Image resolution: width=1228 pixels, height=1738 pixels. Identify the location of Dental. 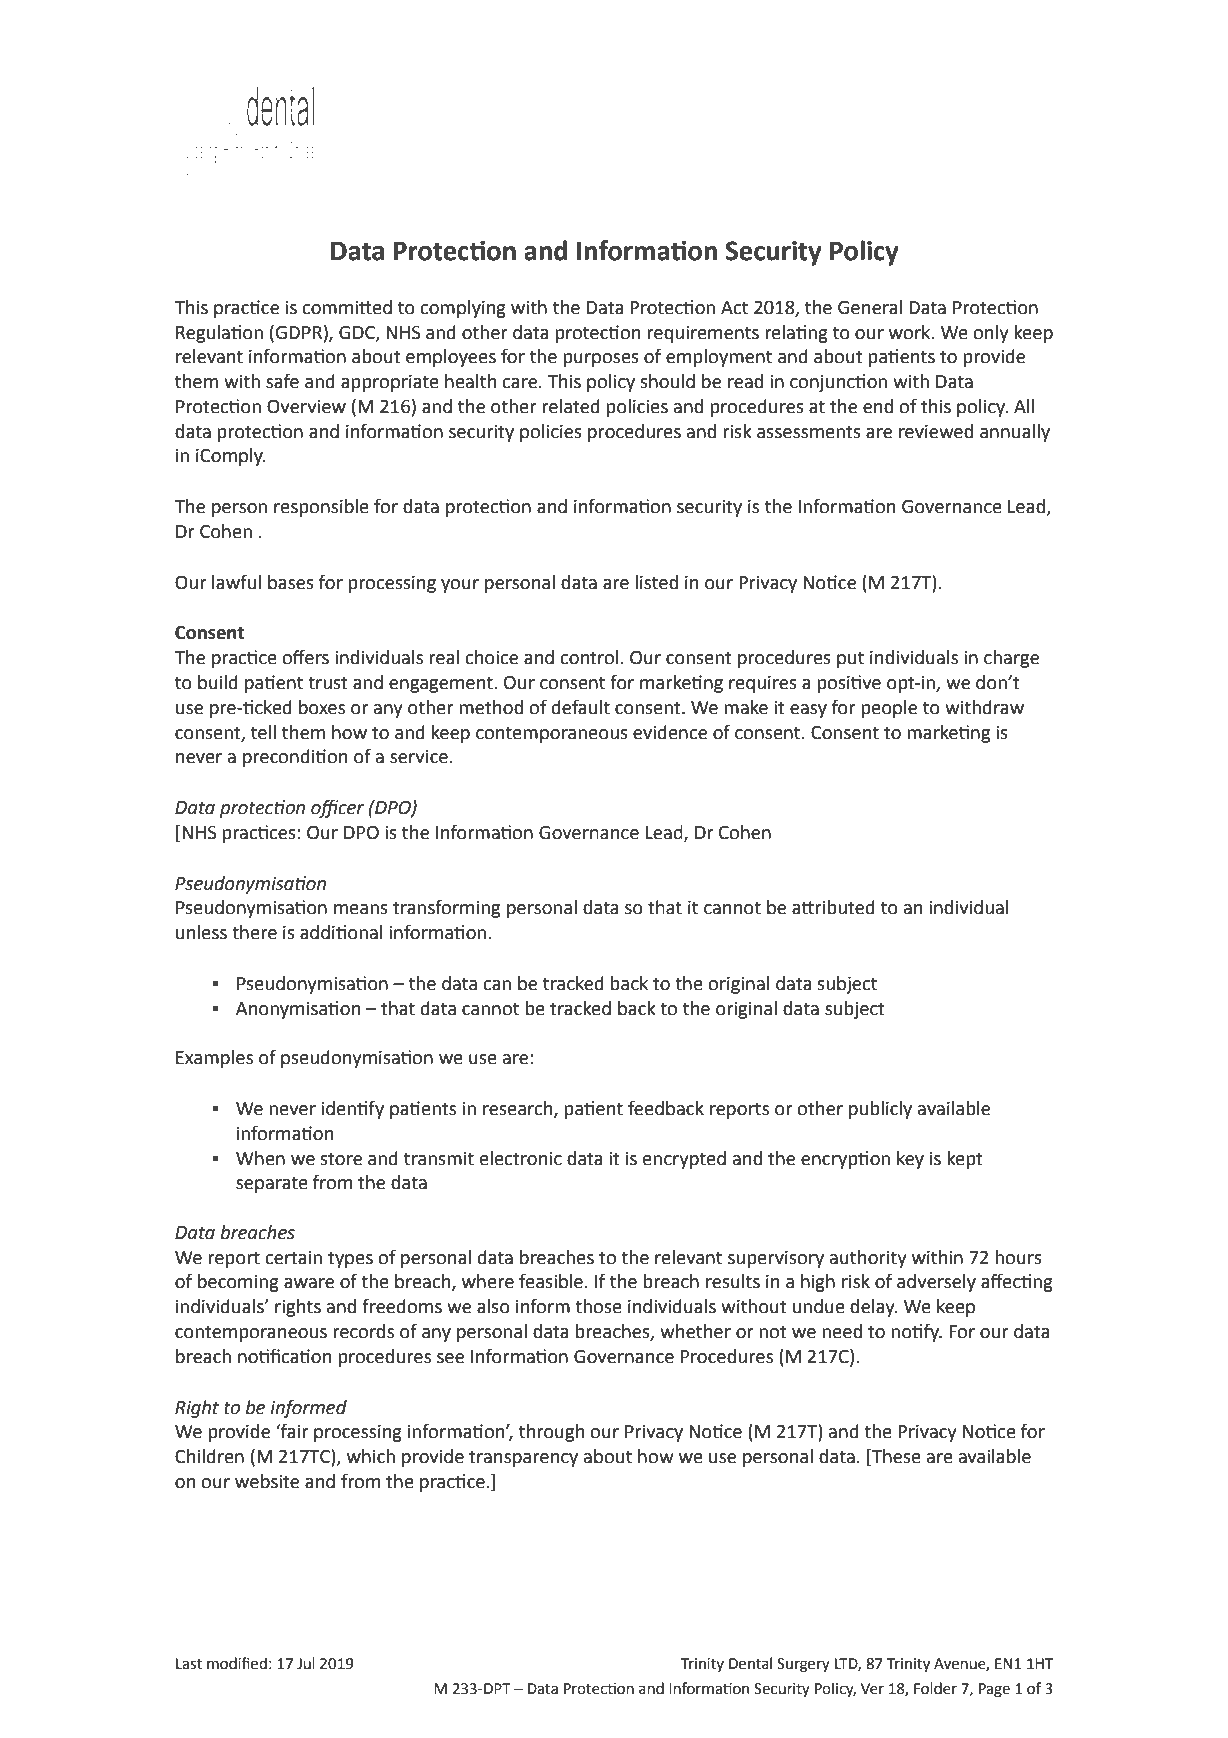
(750, 1663).
